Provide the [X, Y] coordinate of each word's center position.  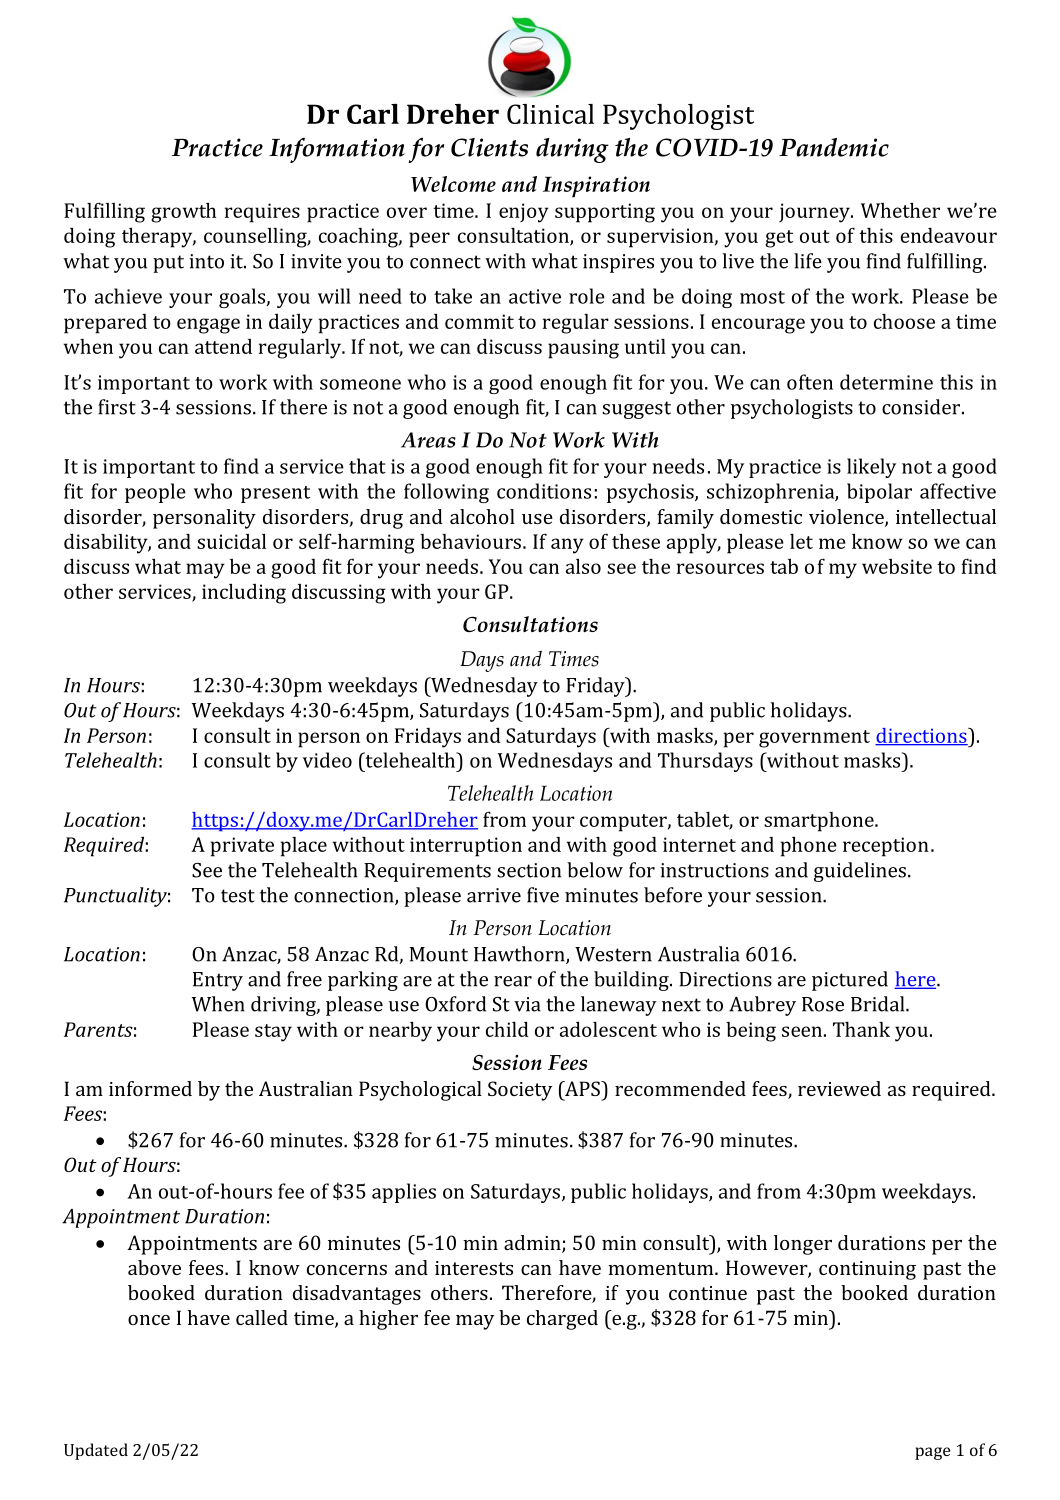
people [155, 493]
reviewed [839, 1088]
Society [520, 1091]
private [242, 847]
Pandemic [834, 147]
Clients [489, 147]
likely [871, 468]
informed [150, 1088]
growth [183, 213]
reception [886, 847]
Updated [96, 1451]
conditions [544, 491]
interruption [466, 847]
